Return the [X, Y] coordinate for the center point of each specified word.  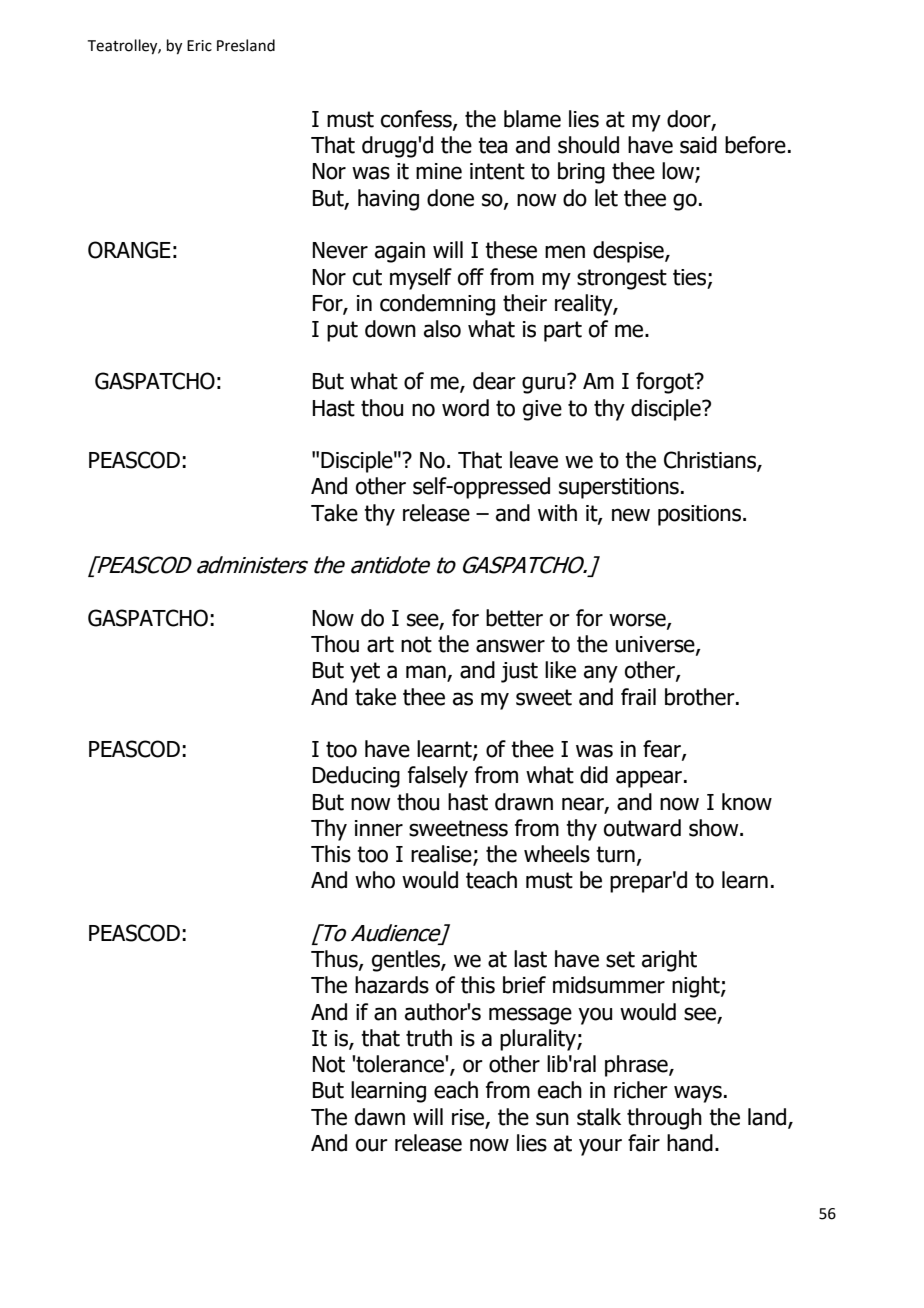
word [465, 408]
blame [532, 119]
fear [663, 750]
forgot [666, 383]
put [342, 331]
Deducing [356, 777]
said [698, 145]
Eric [199, 46]
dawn [380, 1117]
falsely [438, 777]
